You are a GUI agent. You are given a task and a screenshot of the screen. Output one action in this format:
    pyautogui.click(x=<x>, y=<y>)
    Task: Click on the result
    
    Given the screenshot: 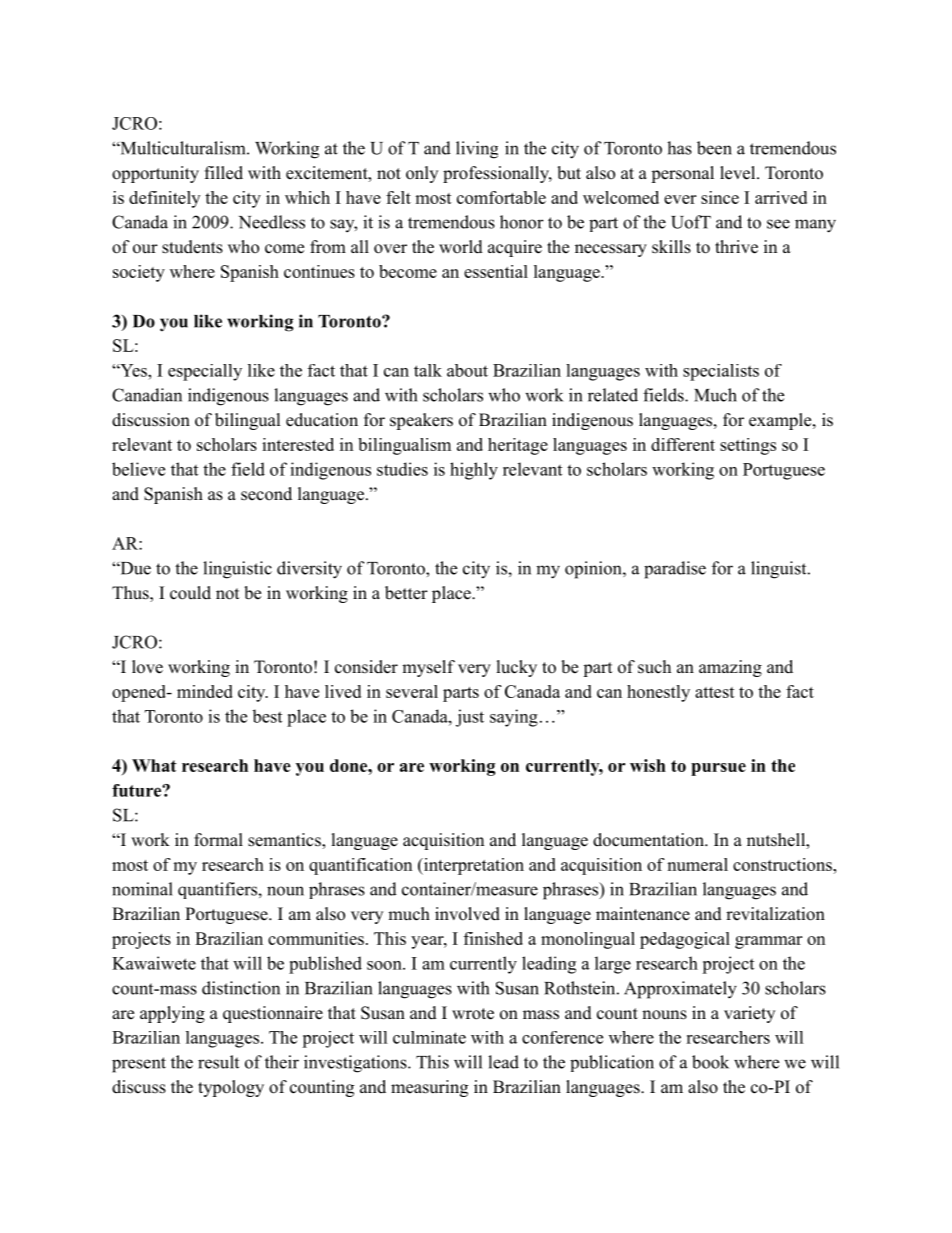 What is the action you would take?
    pyautogui.click(x=218, y=1062)
